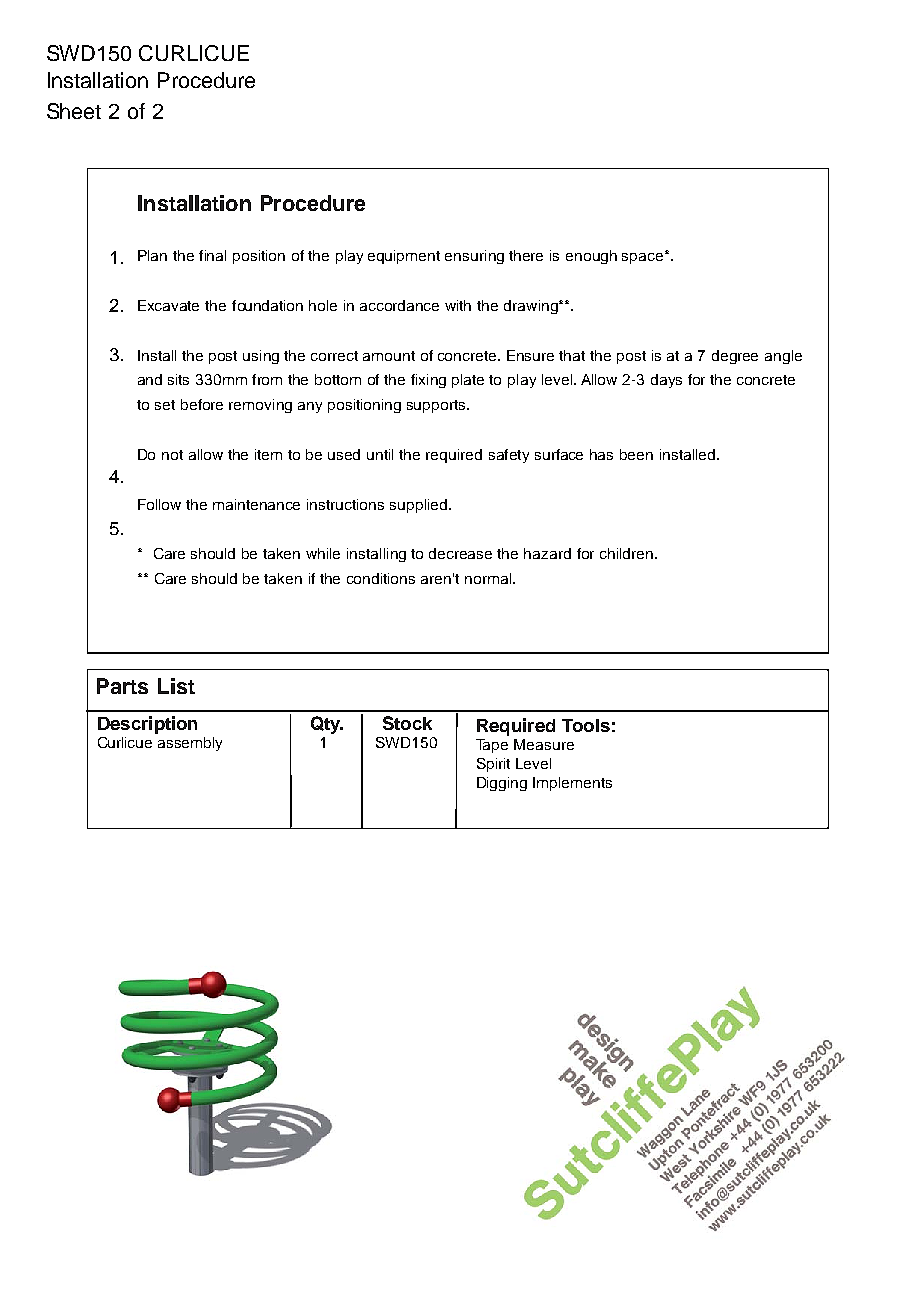  Describe the element at coordinates (404, 257) in the document. I see `equipment` at that location.
